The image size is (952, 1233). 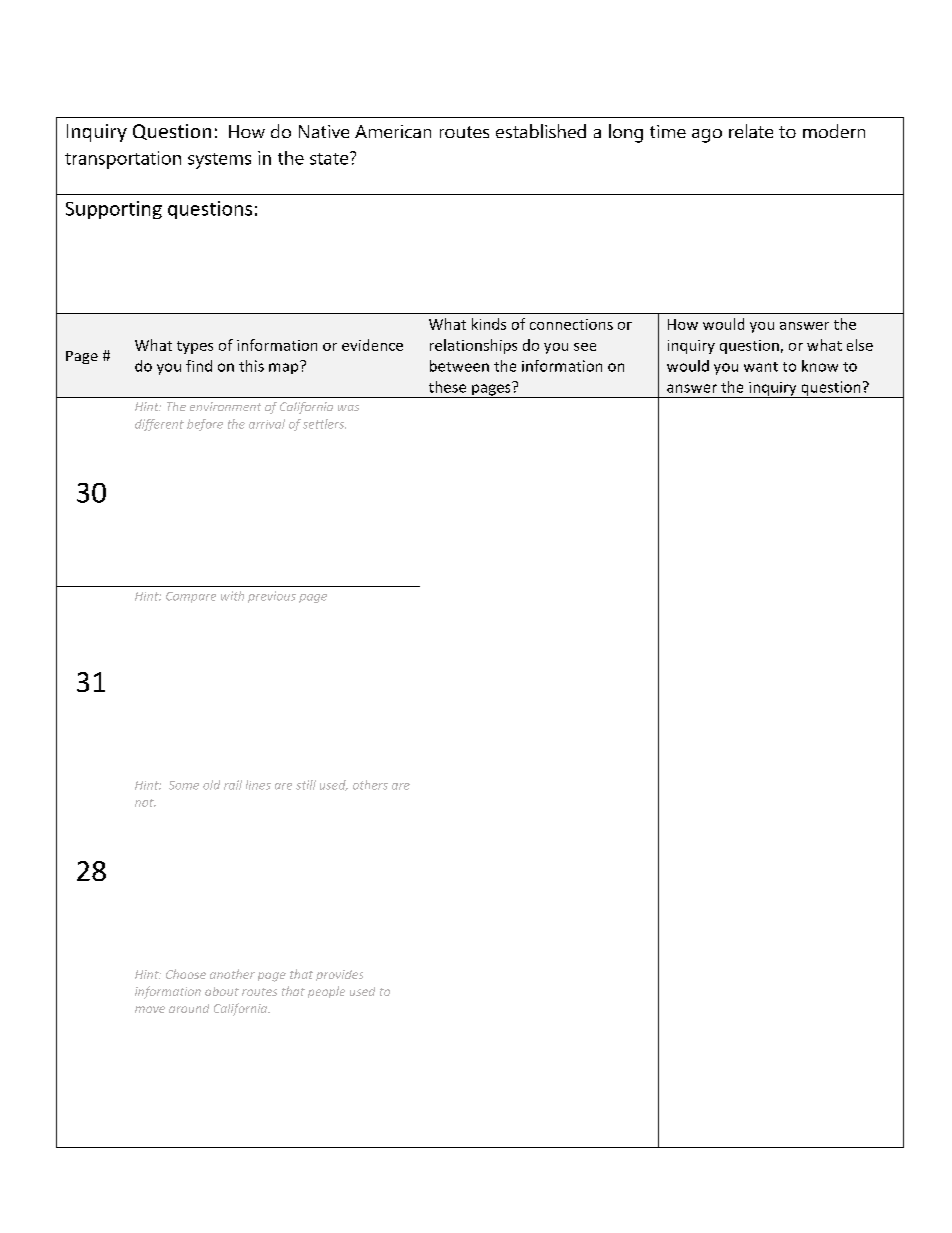 What do you see at coordinates (370, 785) in the screenshot?
I see `others` at bounding box center [370, 785].
